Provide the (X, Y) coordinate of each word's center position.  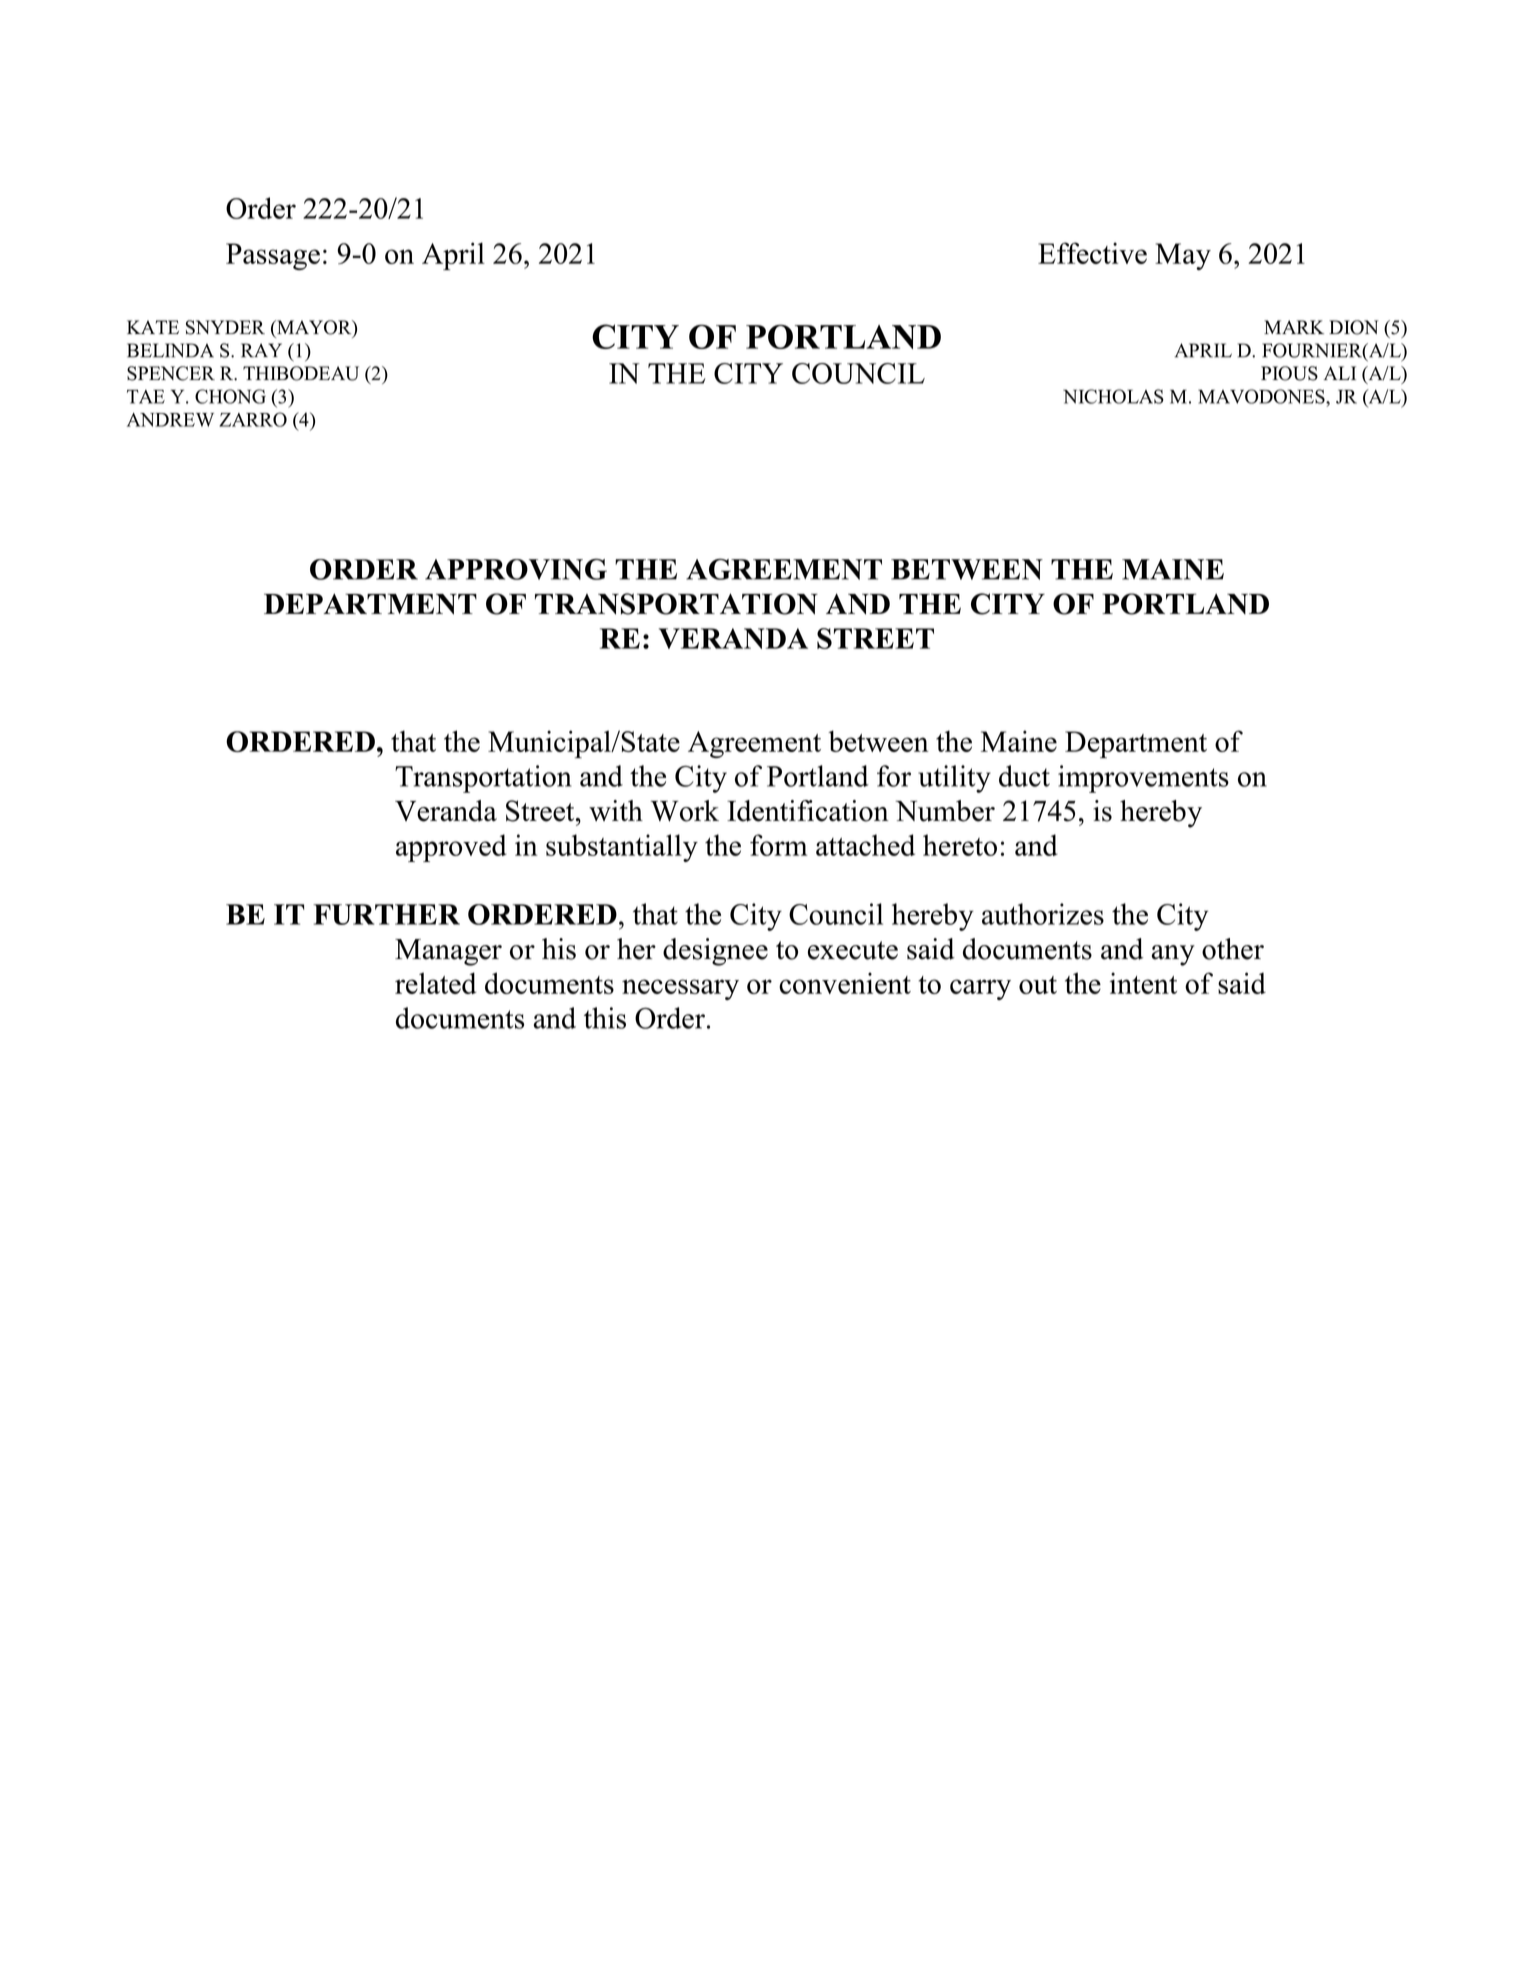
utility (954, 779)
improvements (1143, 779)
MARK (1294, 327)
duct (1024, 776)
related (436, 983)
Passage (273, 256)
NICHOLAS (1113, 396)
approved (451, 848)
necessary (680, 989)
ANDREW (170, 420)
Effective (1092, 253)
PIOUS (1289, 373)
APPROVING (516, 569)
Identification (808, 811)
